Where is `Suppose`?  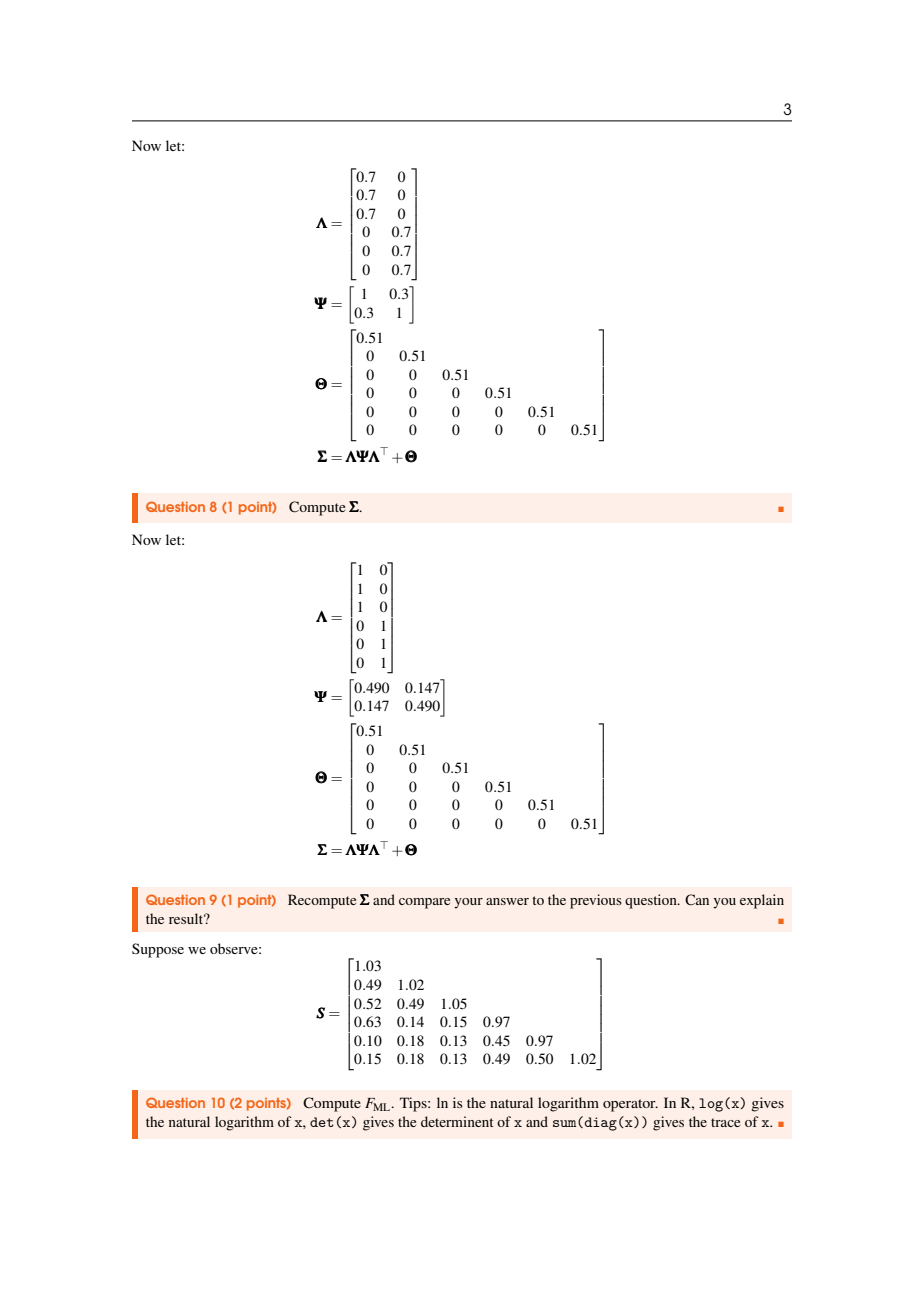
Suppose is located at coordinates (158, 950).
